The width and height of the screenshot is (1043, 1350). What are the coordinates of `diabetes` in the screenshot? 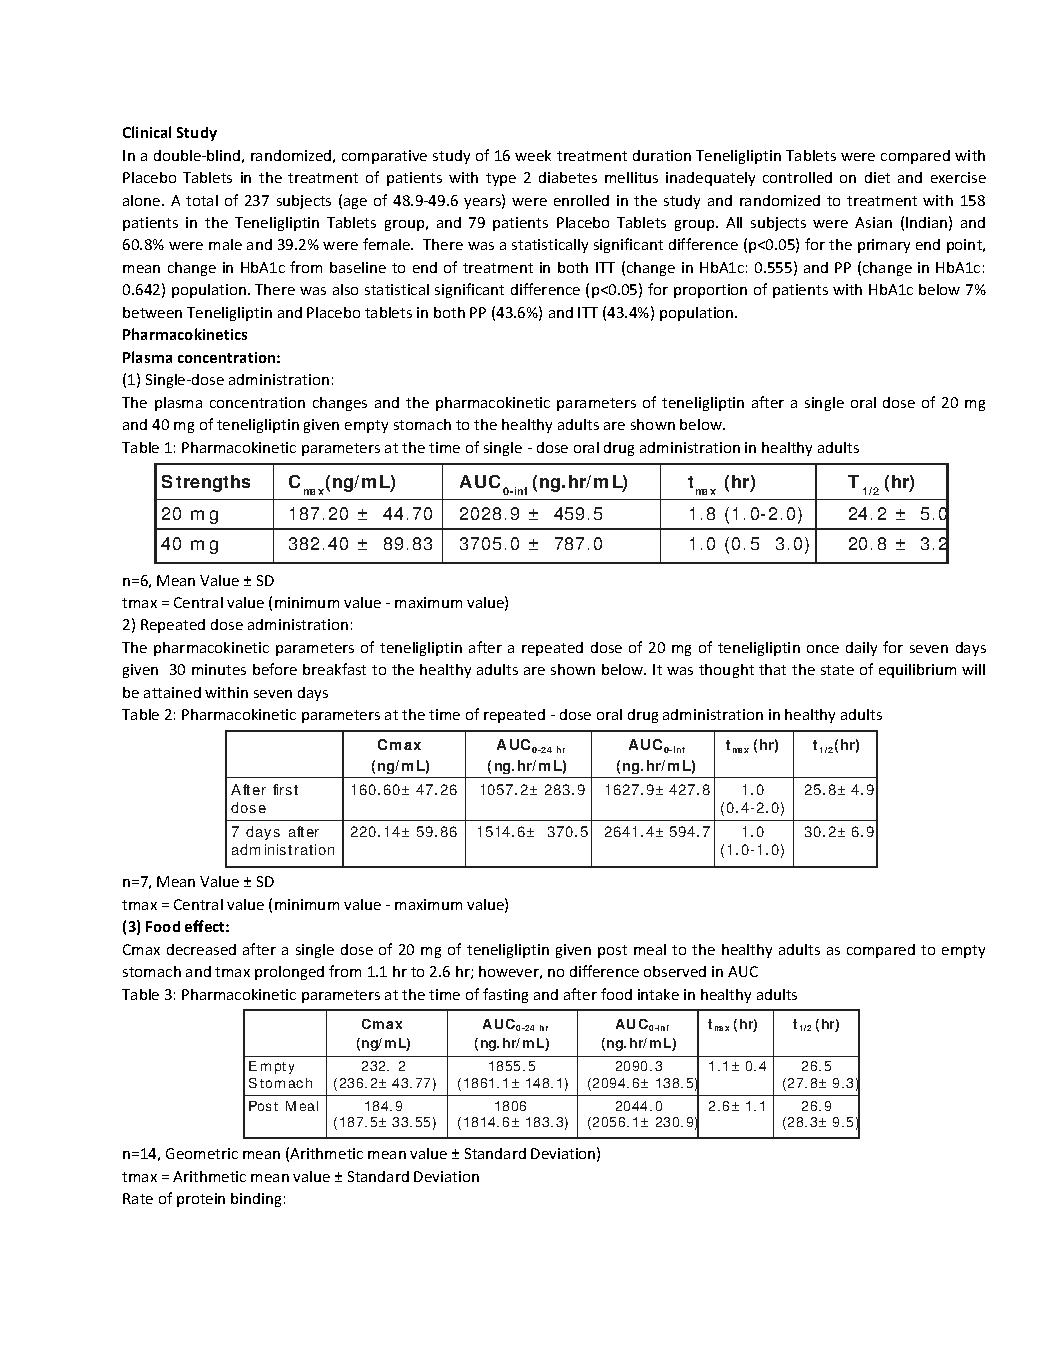 It's located at (568, 177).
